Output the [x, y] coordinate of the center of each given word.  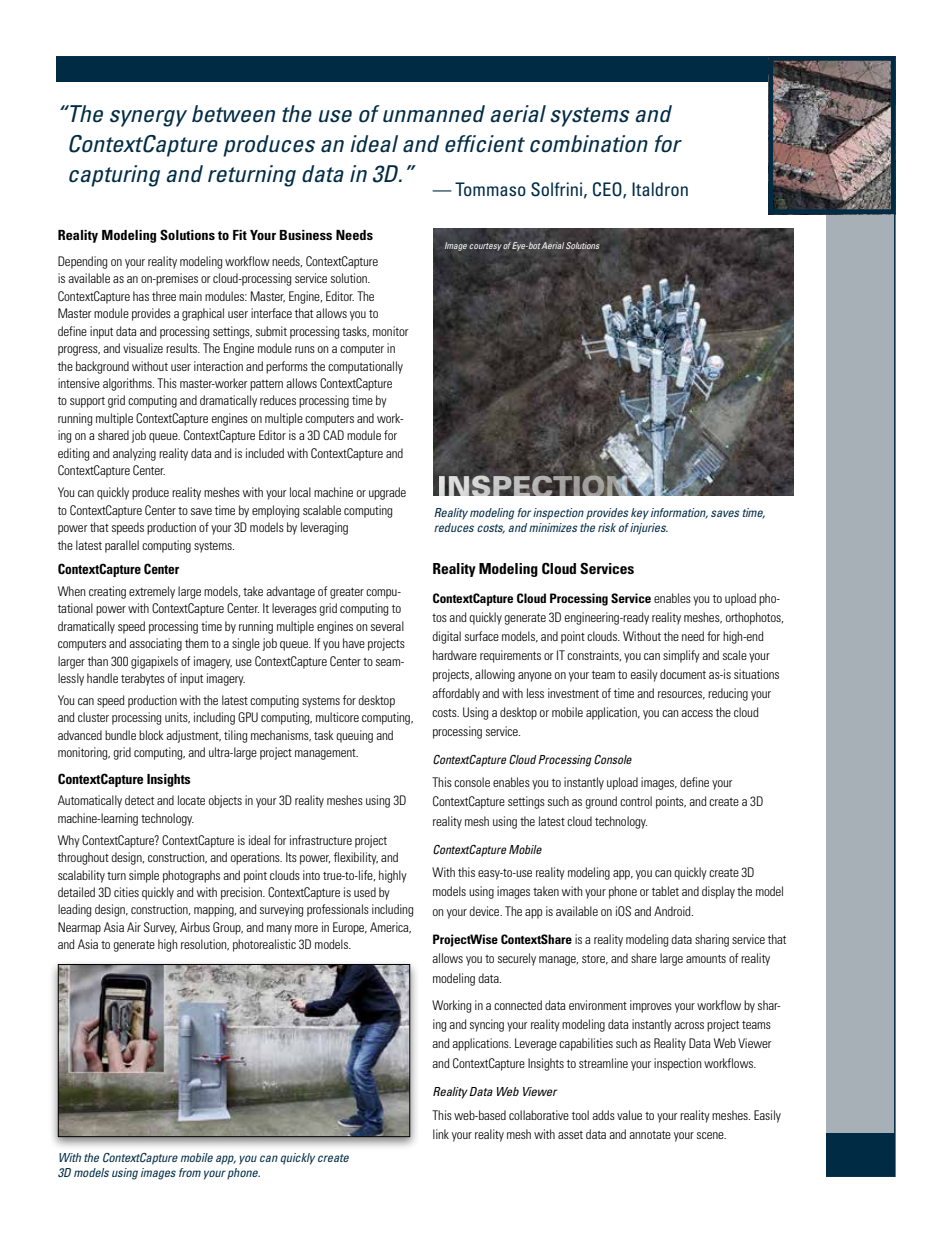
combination [589, 144]
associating [155, 644]
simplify [681, 656]
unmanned [434, 114]
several [387, 626]
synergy [148, 118]
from [190, 1172]
